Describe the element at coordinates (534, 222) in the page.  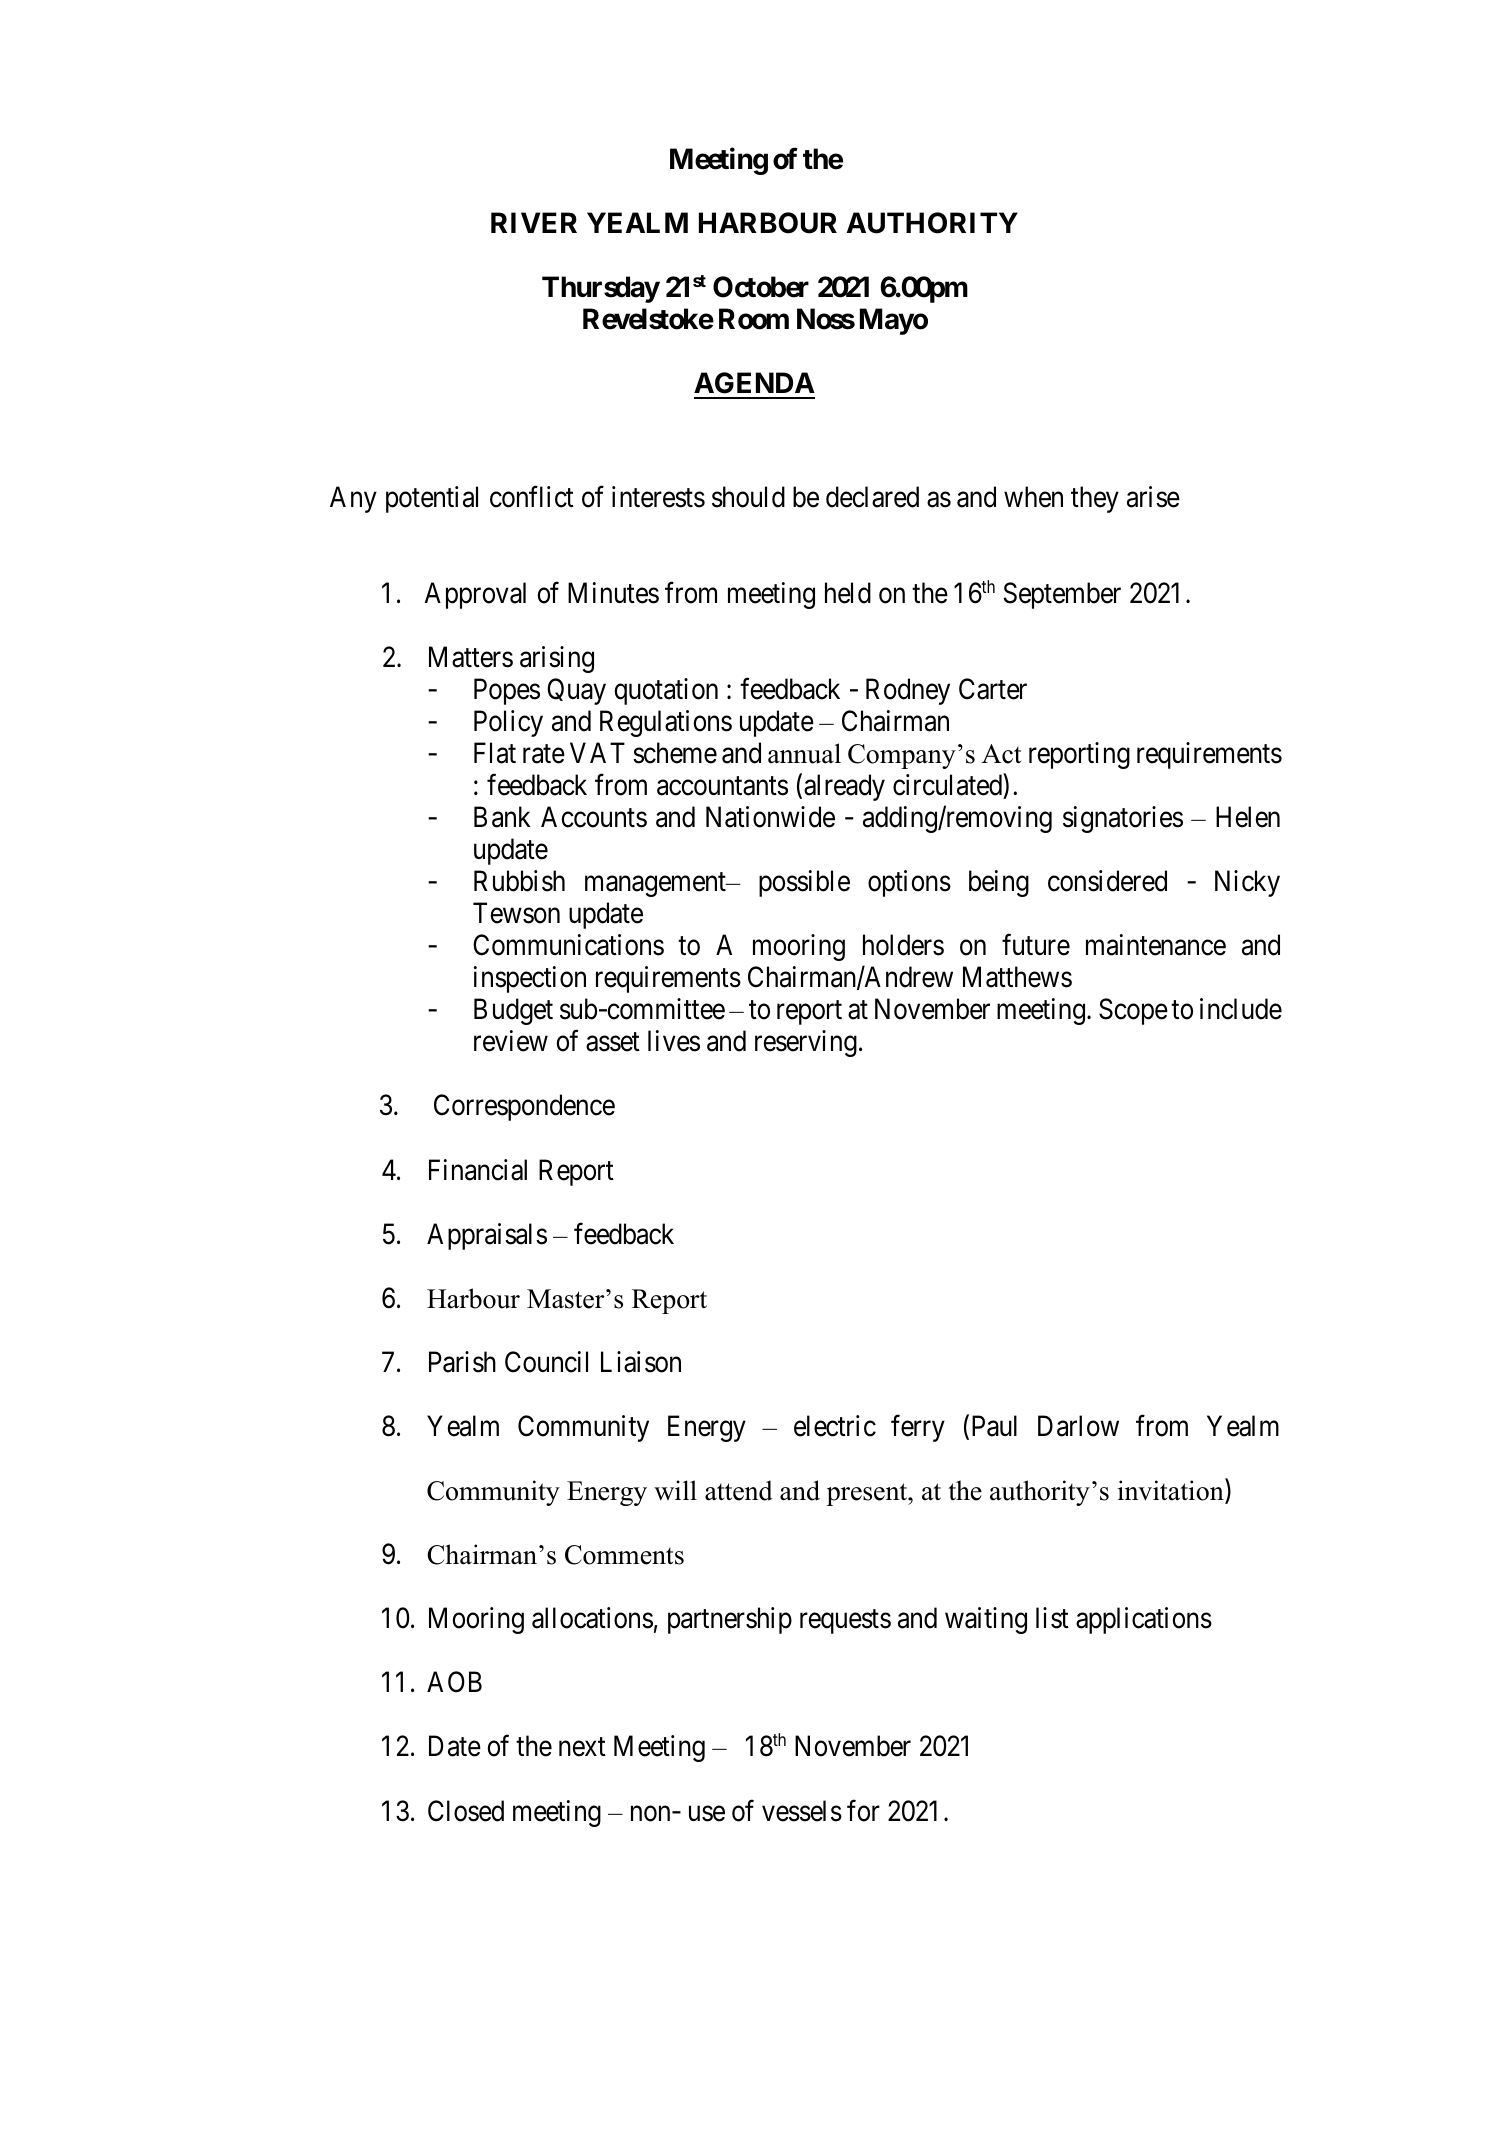
I see `RIVER` at that location.
